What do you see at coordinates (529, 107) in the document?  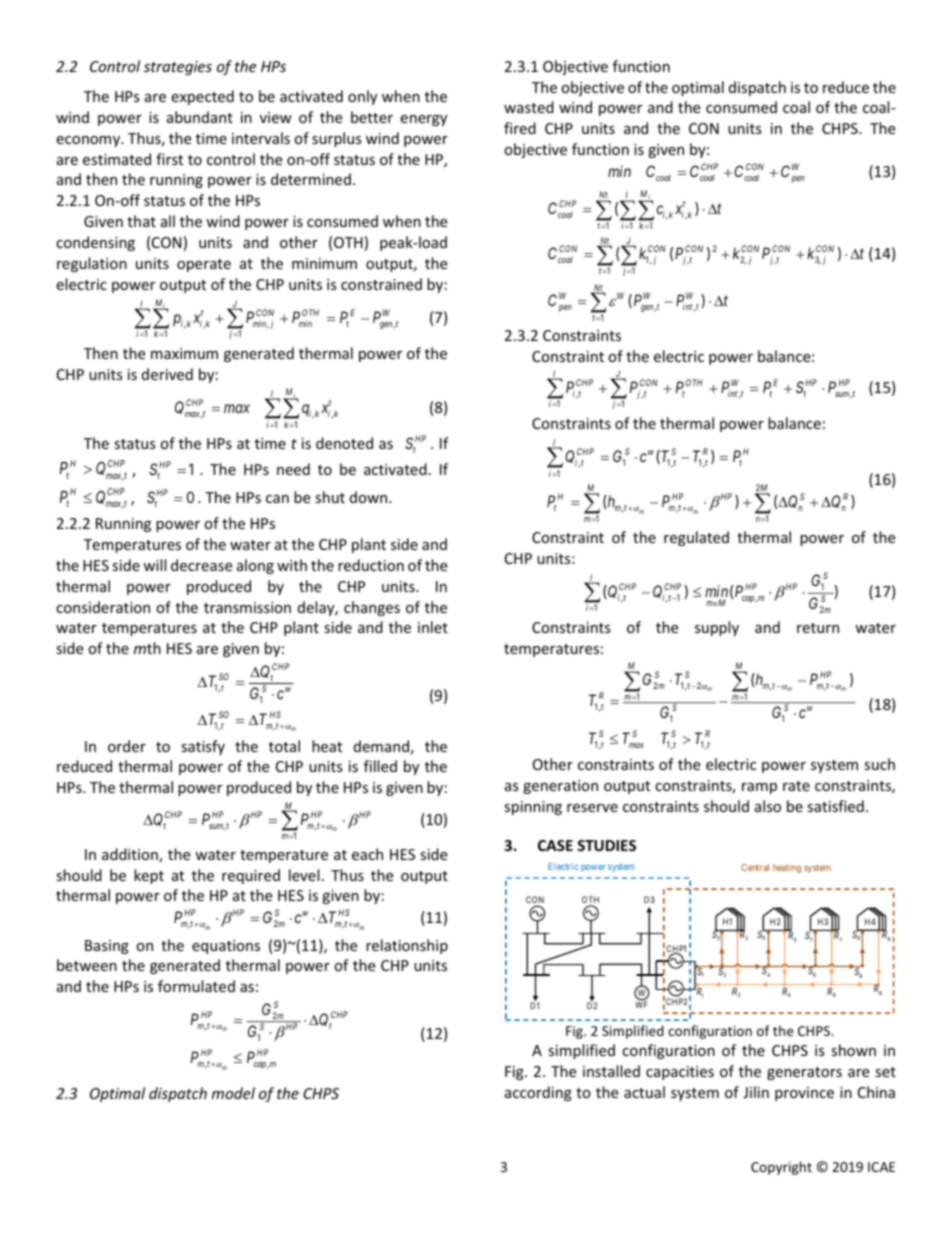 I see `wasted` at bounding box center [529, 107].
